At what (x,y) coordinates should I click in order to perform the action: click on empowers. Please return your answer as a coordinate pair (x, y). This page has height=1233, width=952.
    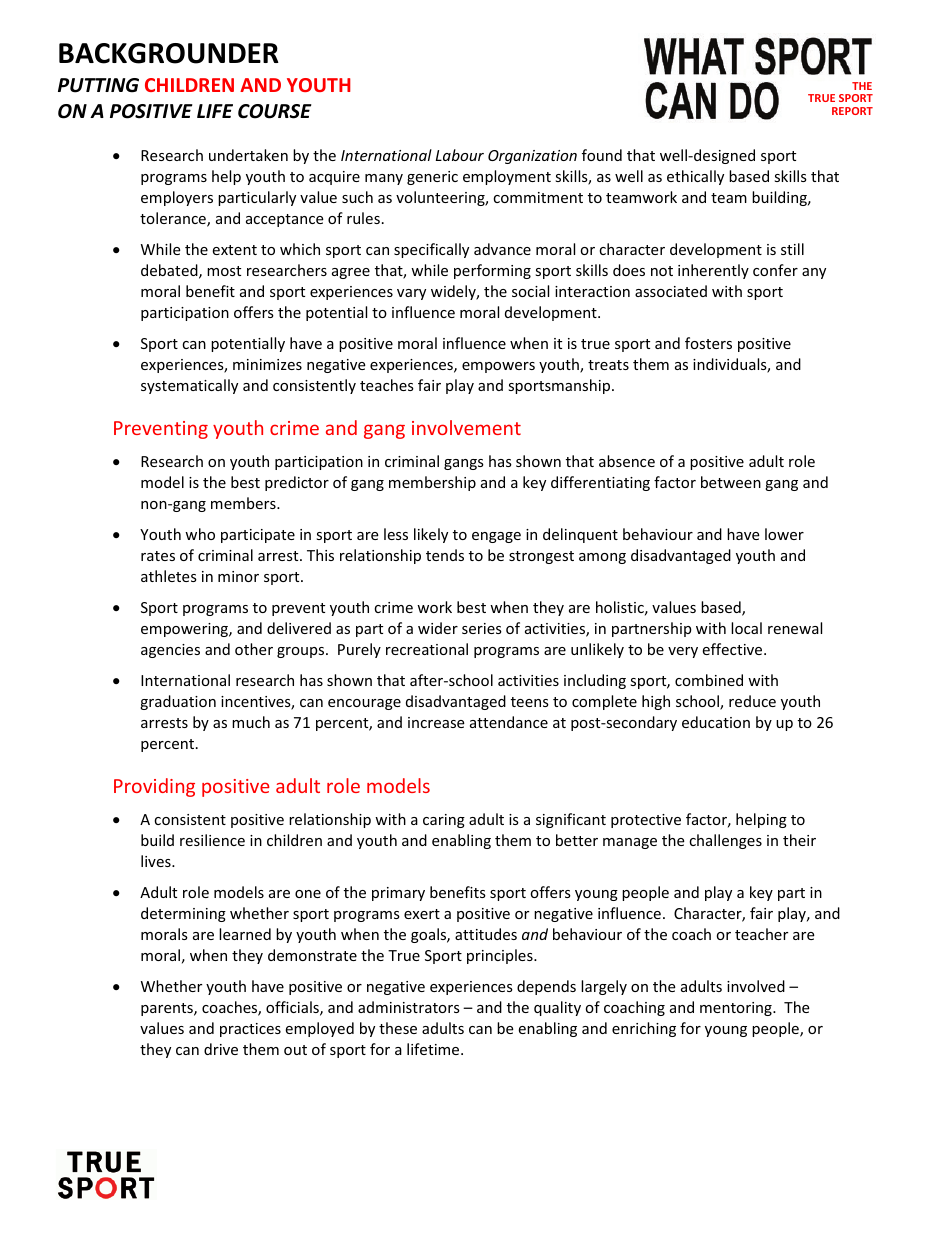
    Looking at the image, I should click on (498, 367).
